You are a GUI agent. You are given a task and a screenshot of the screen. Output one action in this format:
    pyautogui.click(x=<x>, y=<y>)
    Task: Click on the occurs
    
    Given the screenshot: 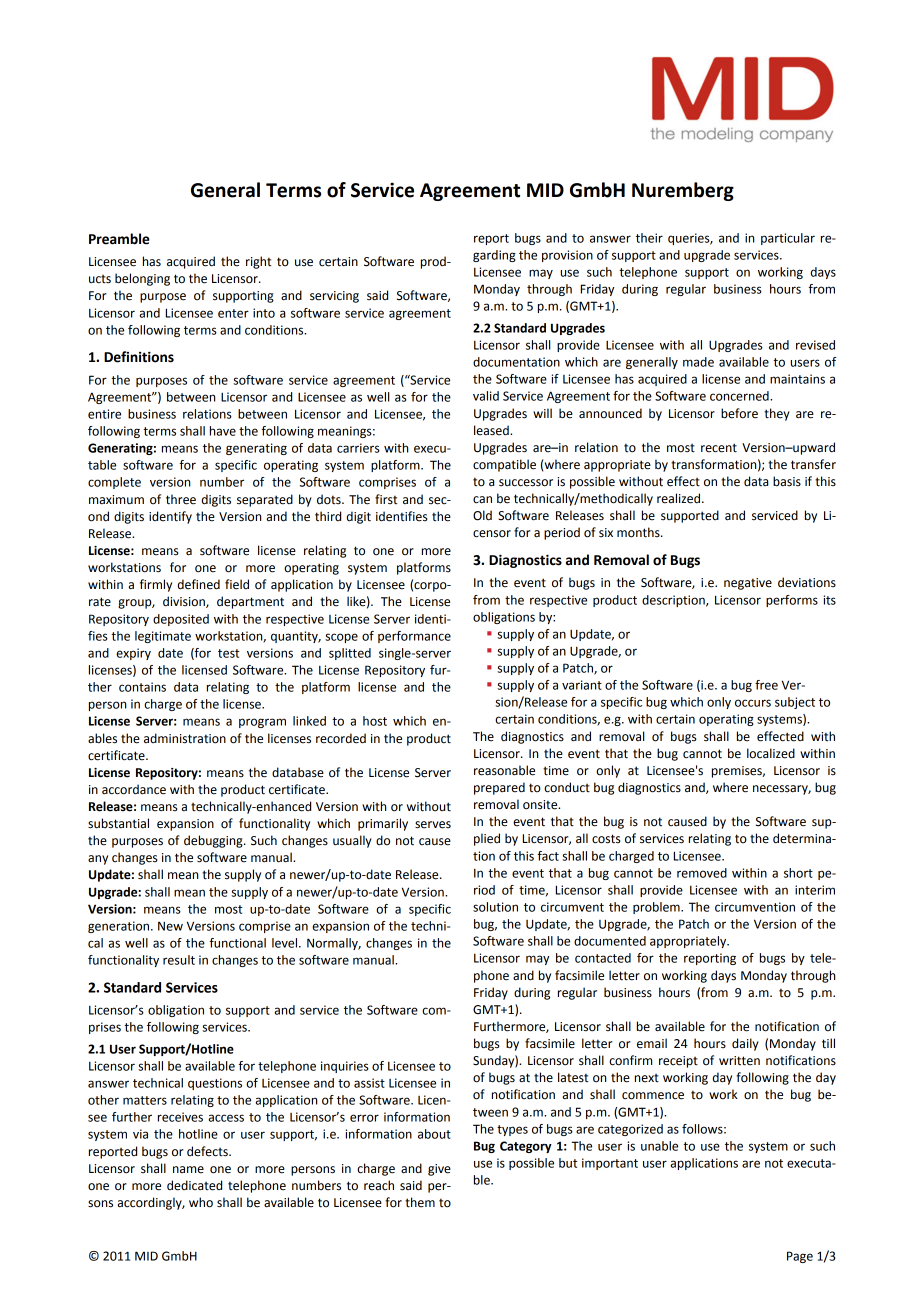 What is the action you would take?
    pyautogui.click(x=753, y=703)
